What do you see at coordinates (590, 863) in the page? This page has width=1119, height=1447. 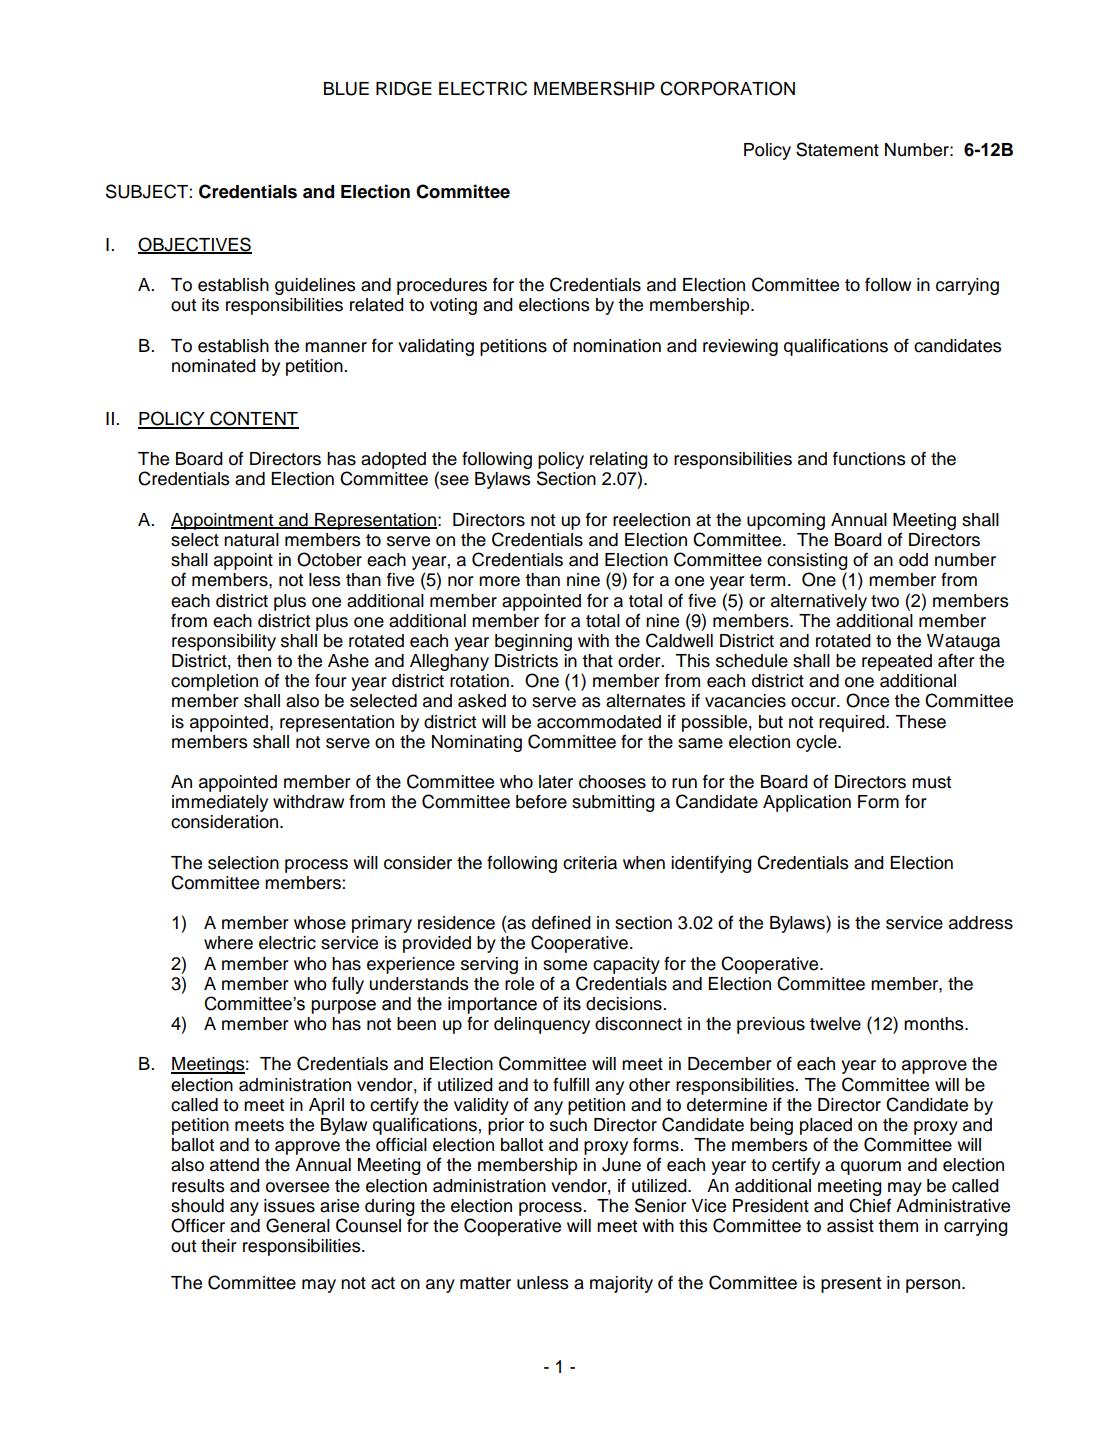 I see `criteria` at bounding box center [590, 863].
